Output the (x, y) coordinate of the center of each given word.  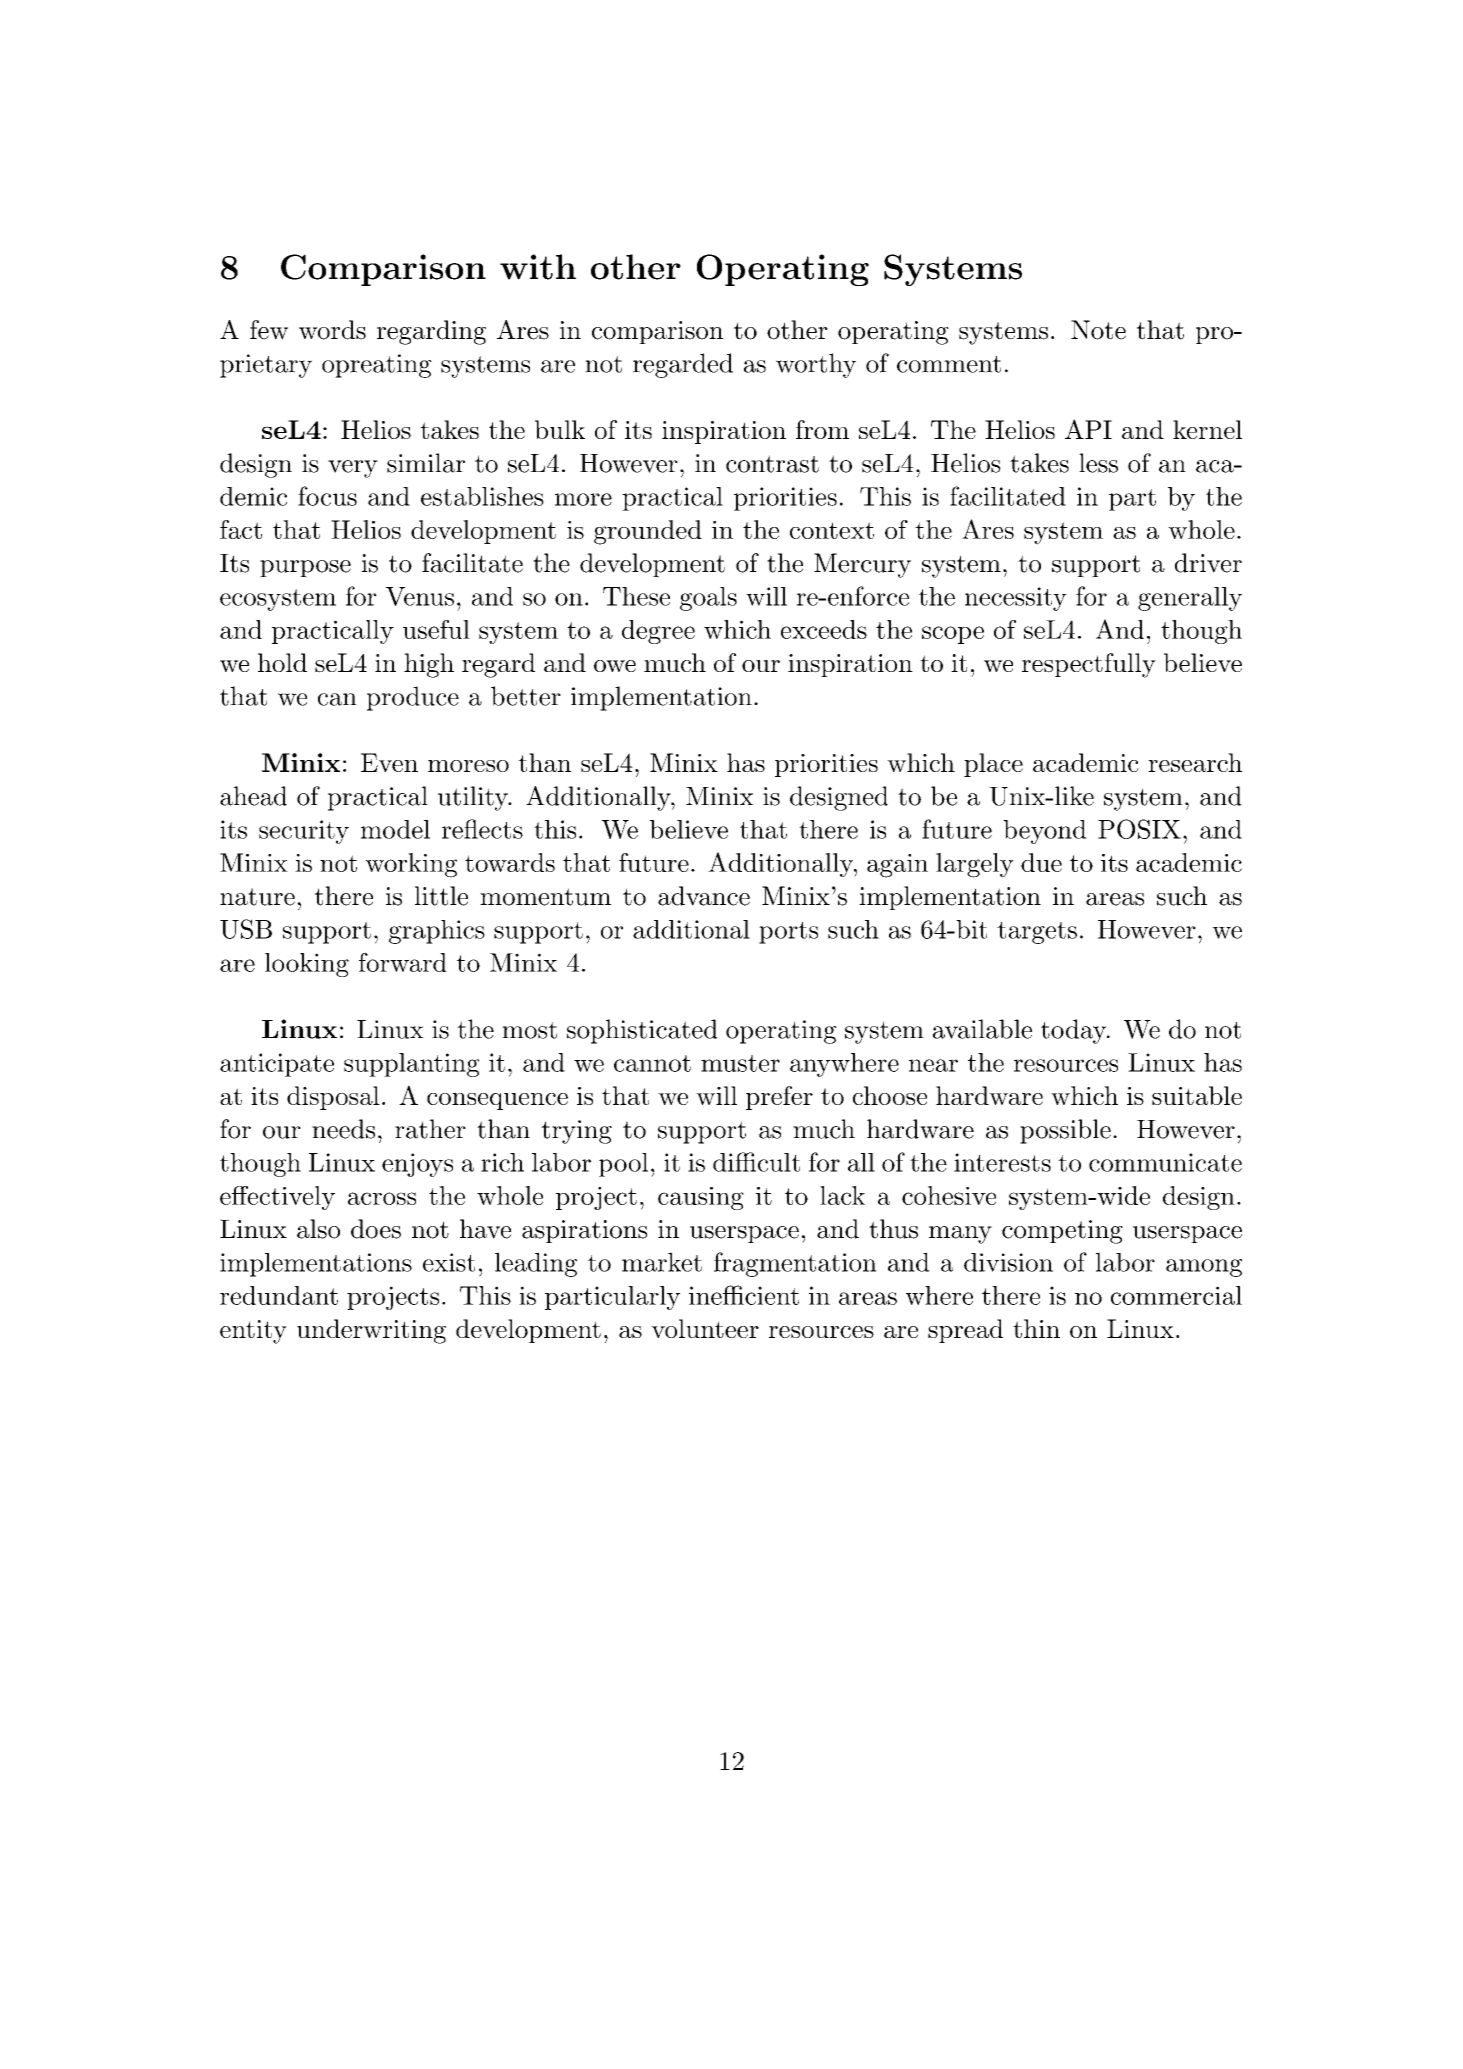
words (332, 330)
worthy (816, 365)
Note (1098, 330)
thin (1036, 1328)
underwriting (371, 1331)
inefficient (744, 1295)
